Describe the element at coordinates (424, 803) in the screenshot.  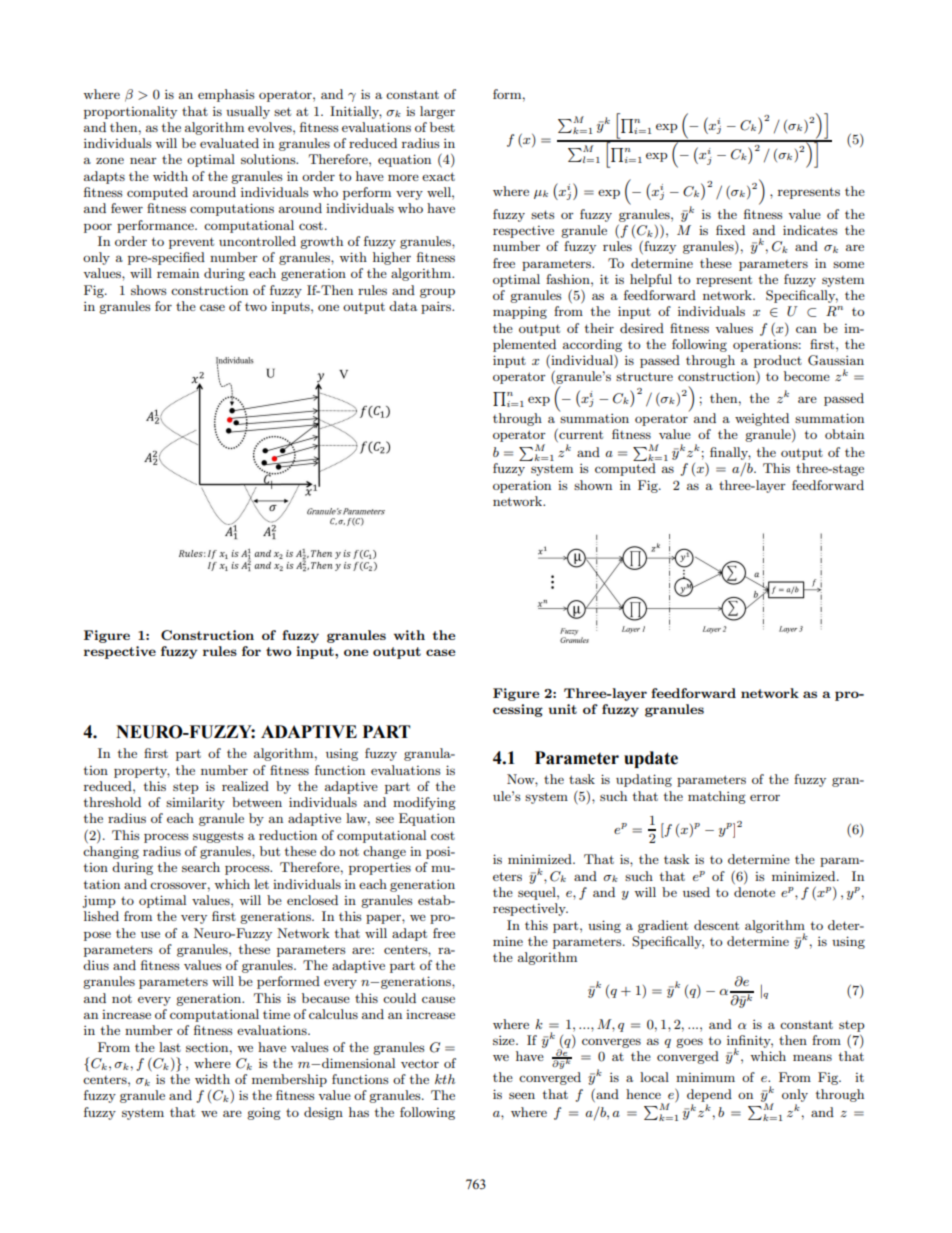
I see `modifying` at that location.
